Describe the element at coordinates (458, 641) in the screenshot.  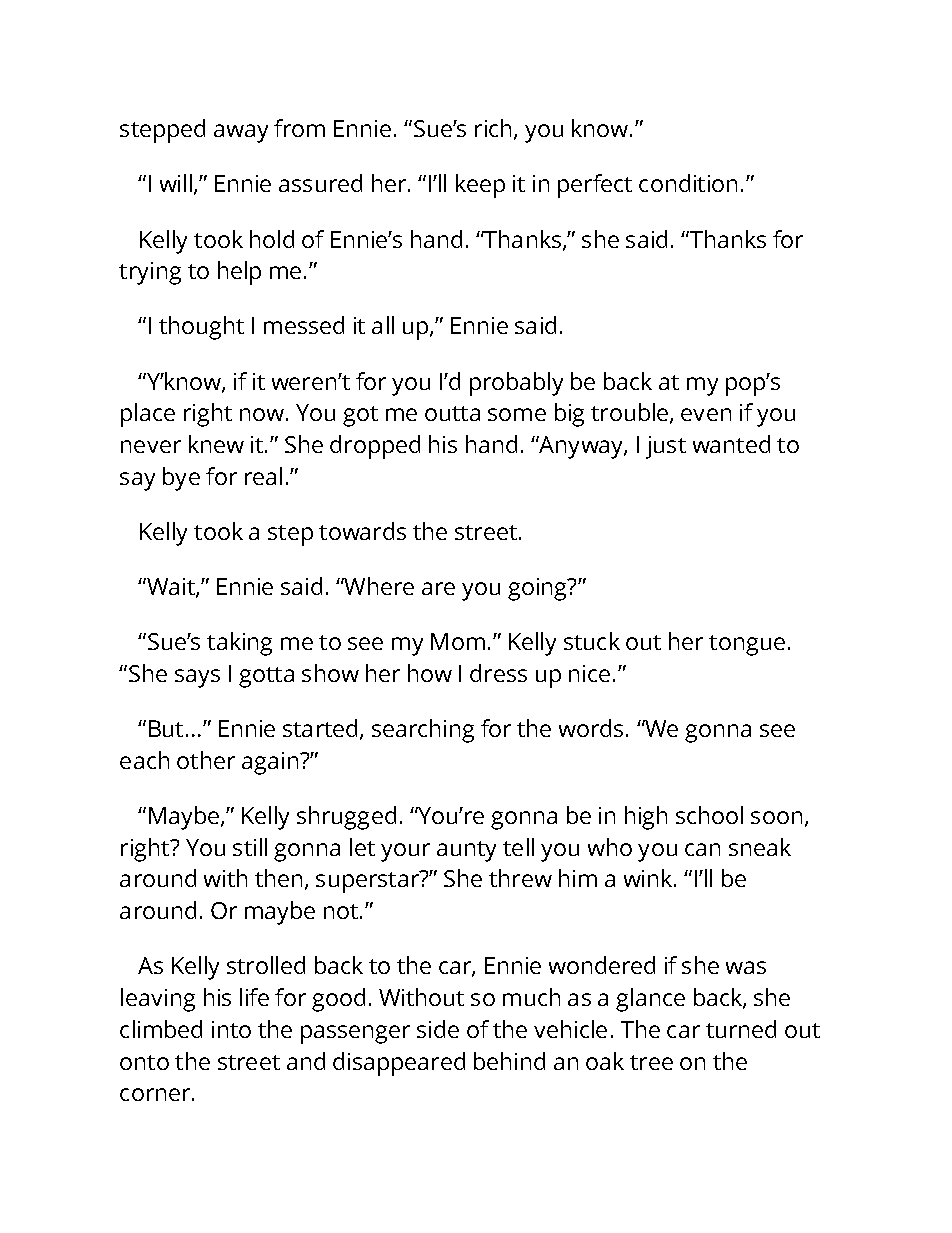
I see `Mom` at that location.
